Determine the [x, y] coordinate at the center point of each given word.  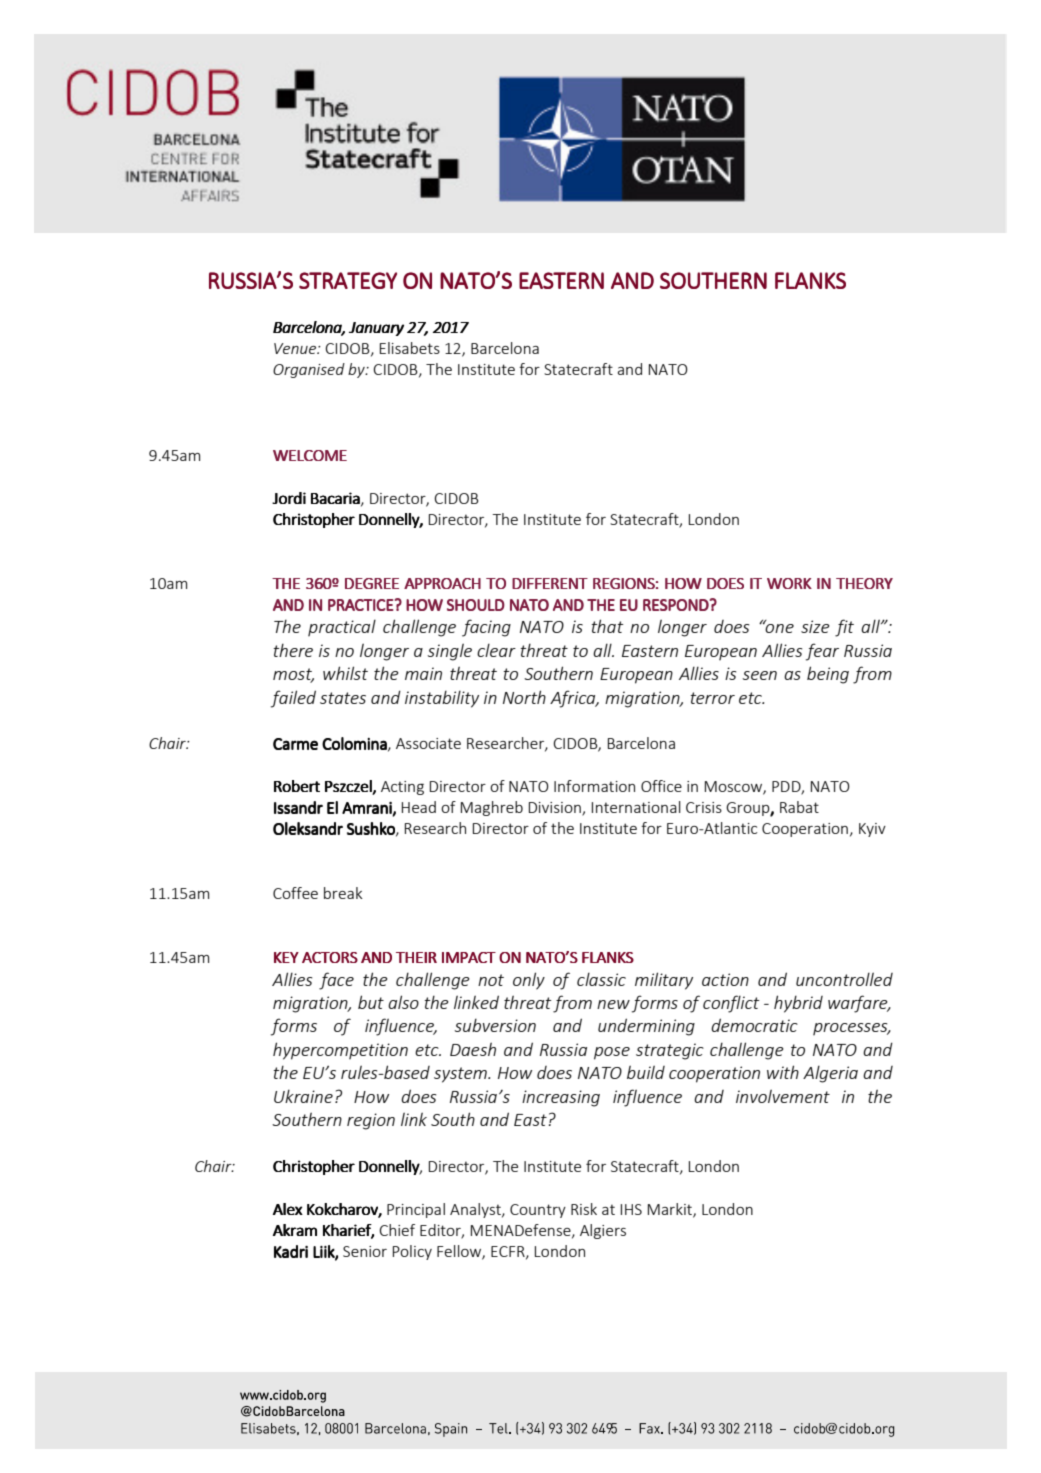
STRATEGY [348, 280]
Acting [402, 788]
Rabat [799, 807]
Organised [309, 370]
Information [594, 786]
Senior [365, 1251]
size [815, 626]
